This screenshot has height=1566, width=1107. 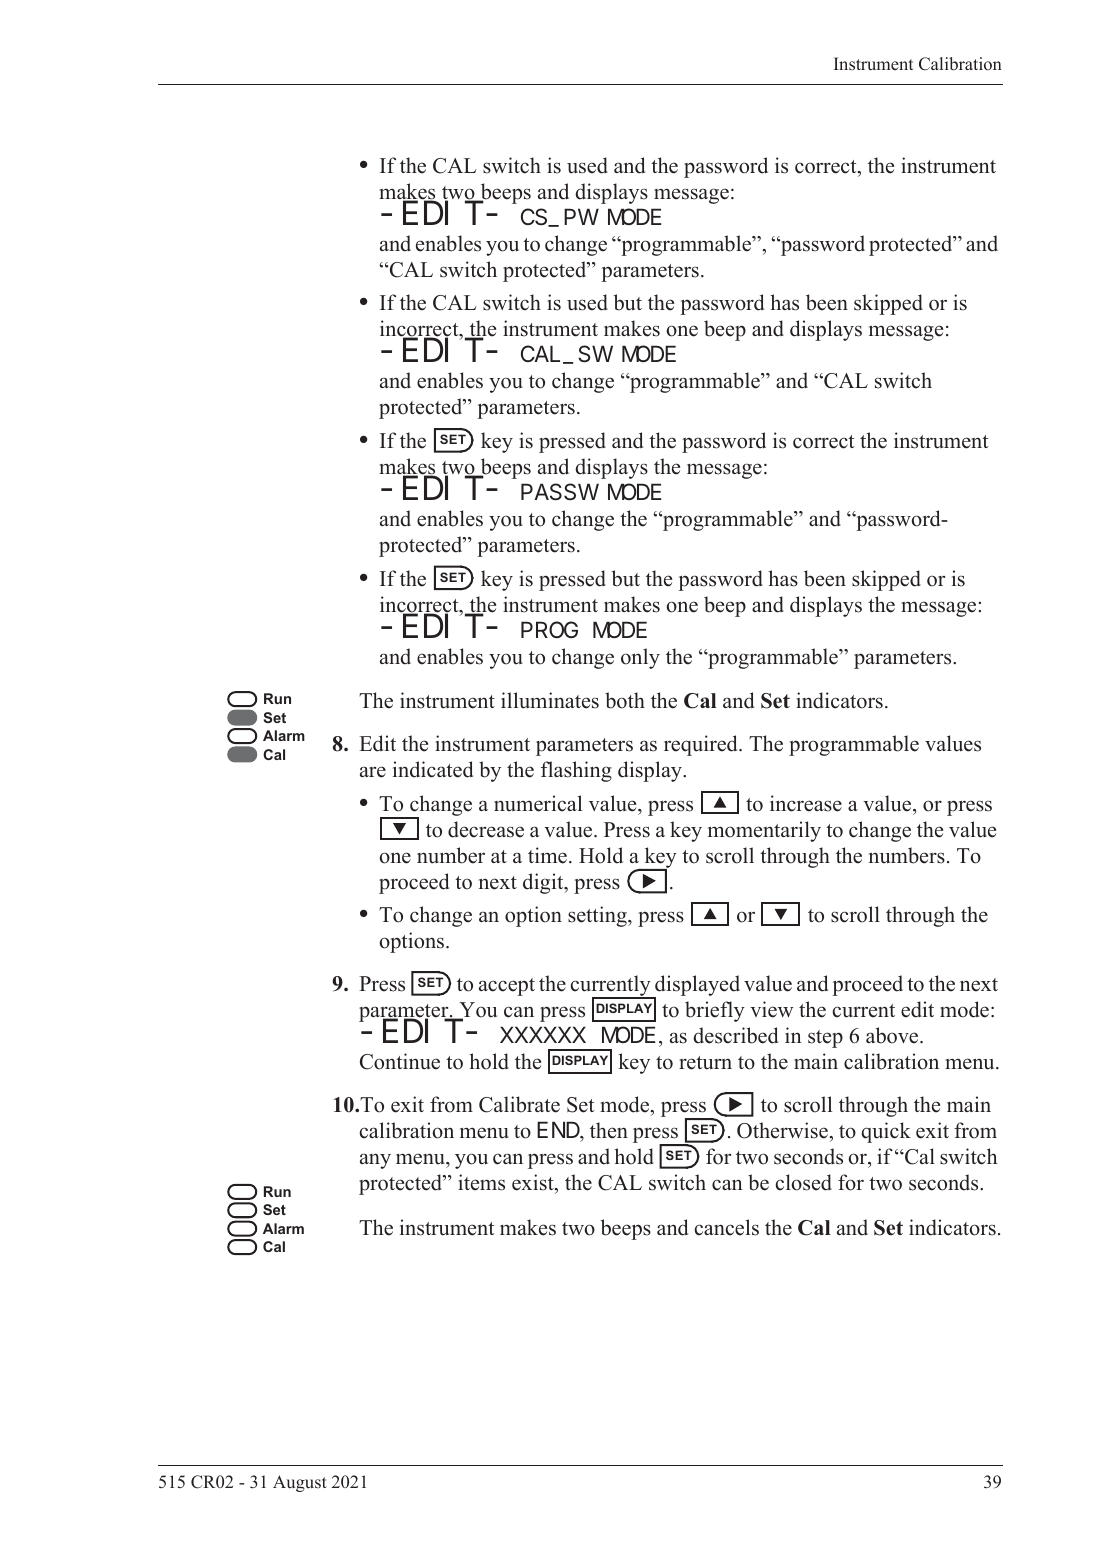 I want to click on Continue, so click(x=400, y=1061).
